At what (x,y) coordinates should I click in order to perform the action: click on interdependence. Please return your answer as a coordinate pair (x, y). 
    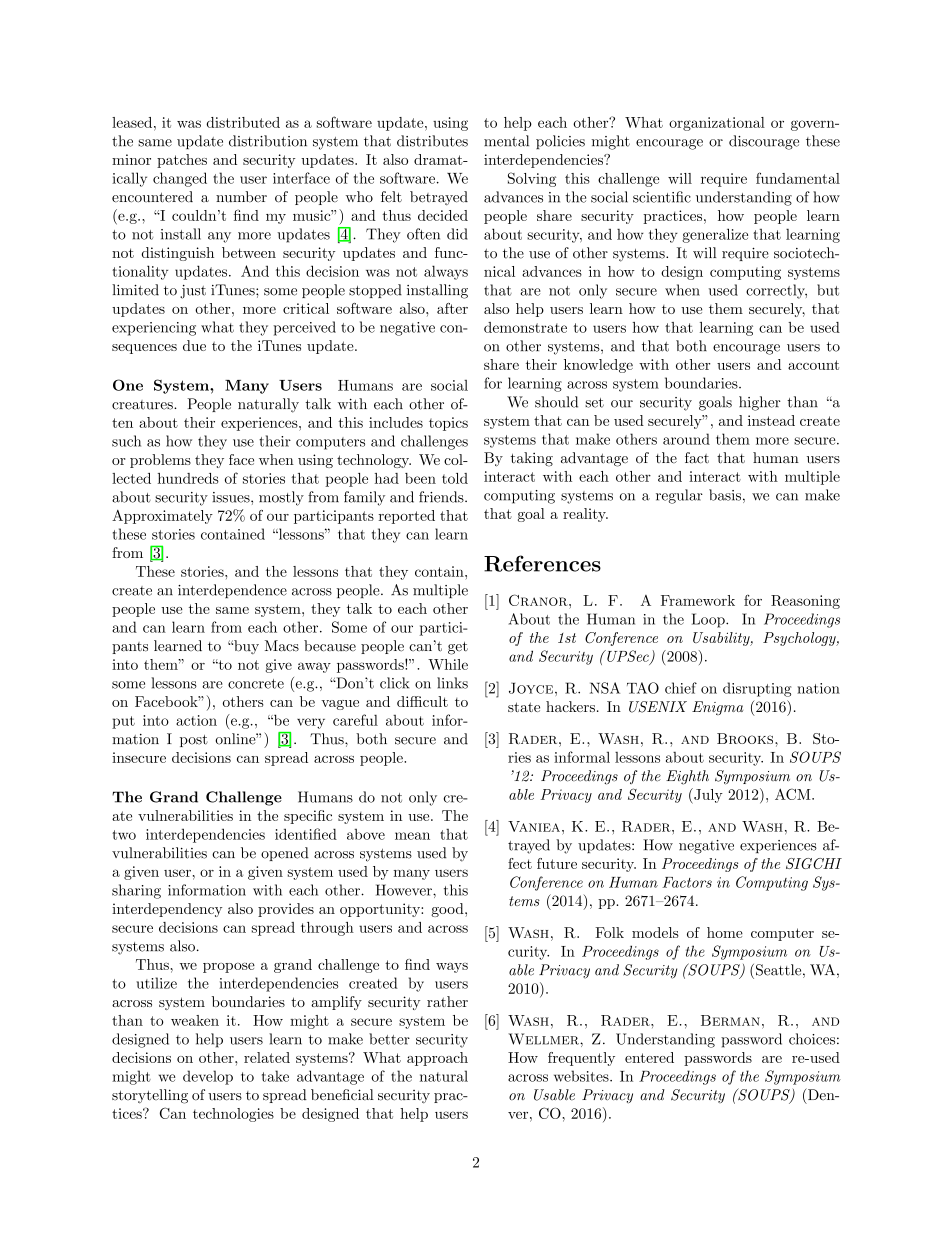
    Looking at the image, I should click on (232, 591).
